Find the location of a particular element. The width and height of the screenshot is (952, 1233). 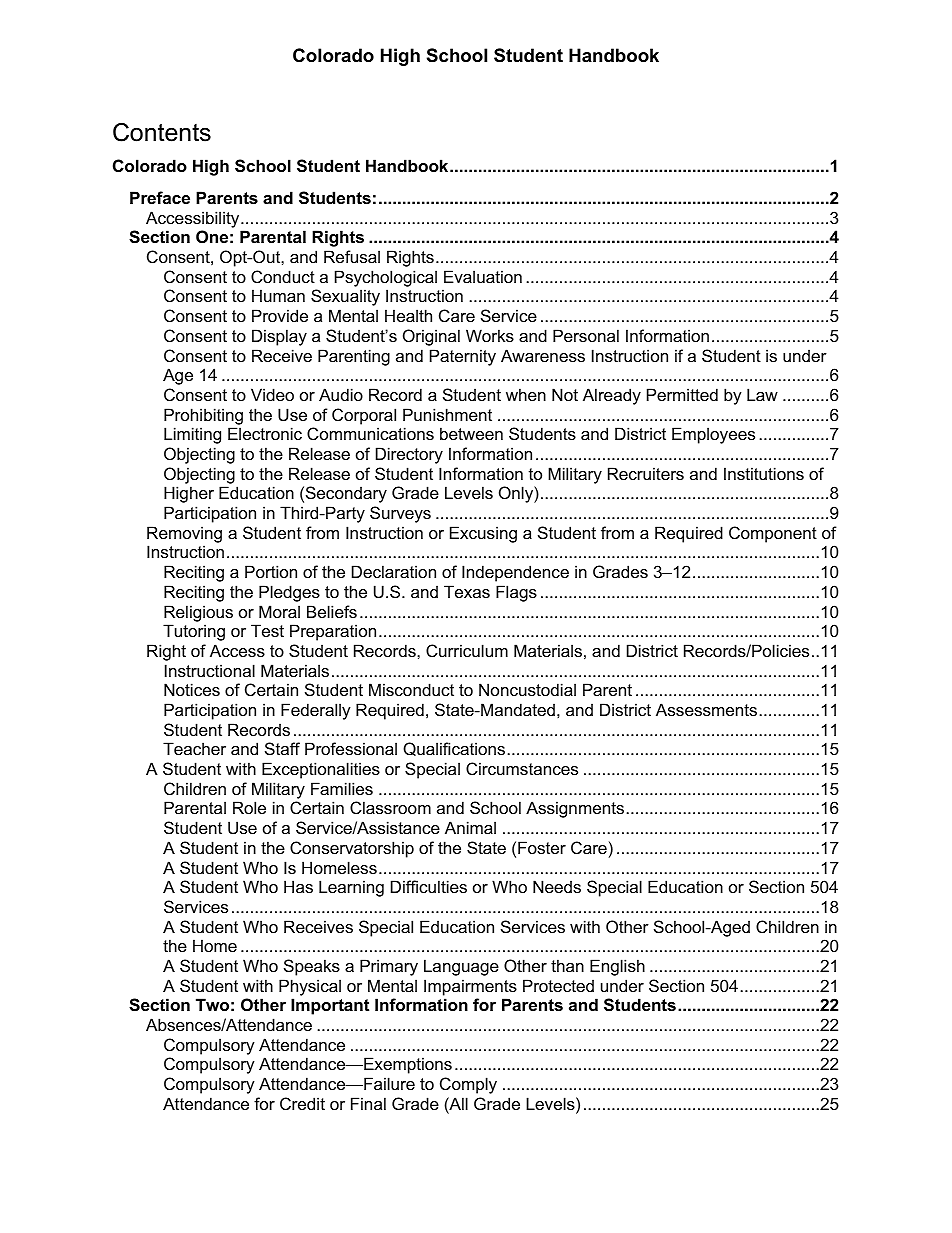

Evaluation is located at coordinates (483, 276).
